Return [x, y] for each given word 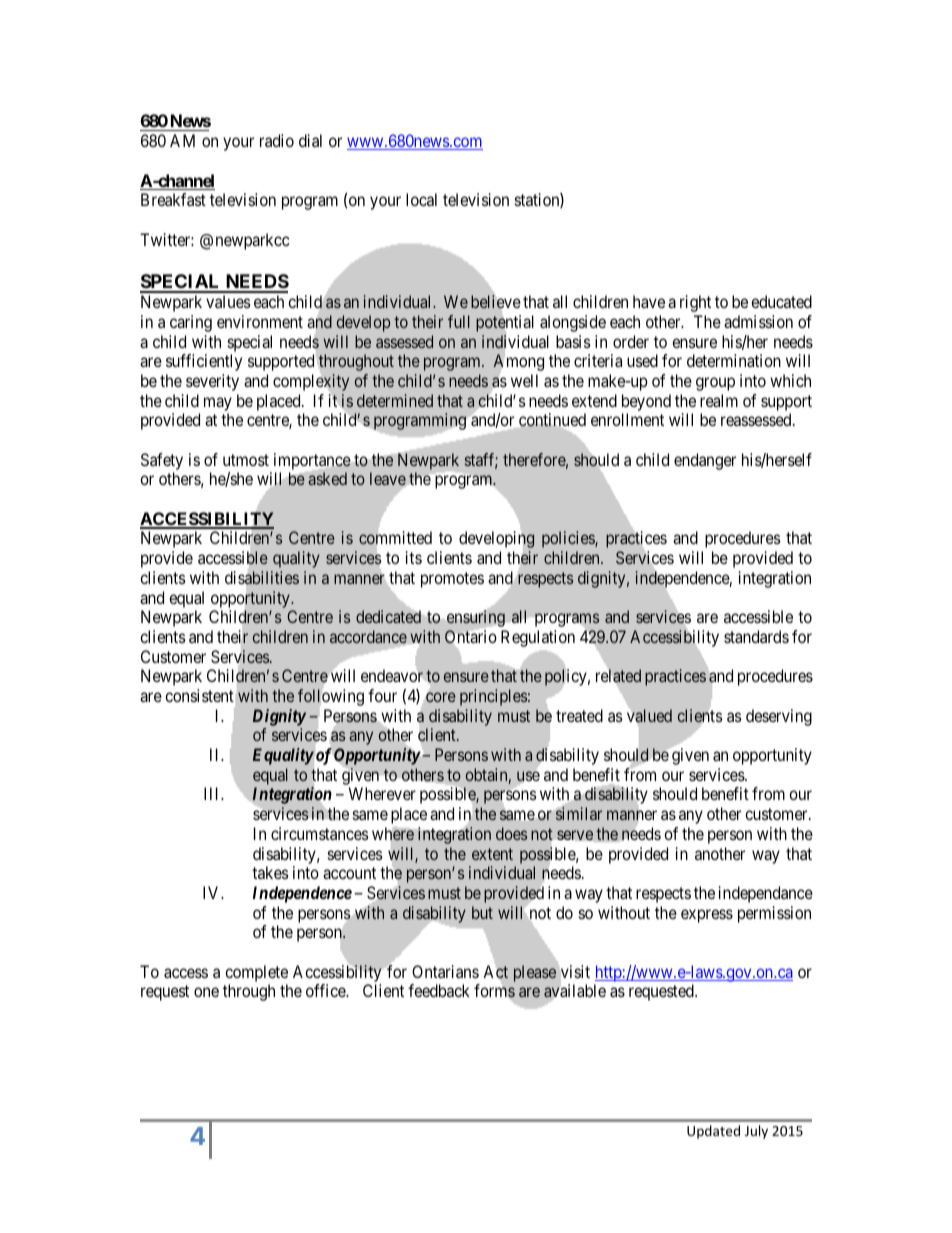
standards [756, 636]
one [206, 992]
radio [277, 140]
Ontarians [445, 971]
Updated [713, 1132]
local [421, 199]
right [695, 303]
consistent [199, 695]
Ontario [471, 637]
